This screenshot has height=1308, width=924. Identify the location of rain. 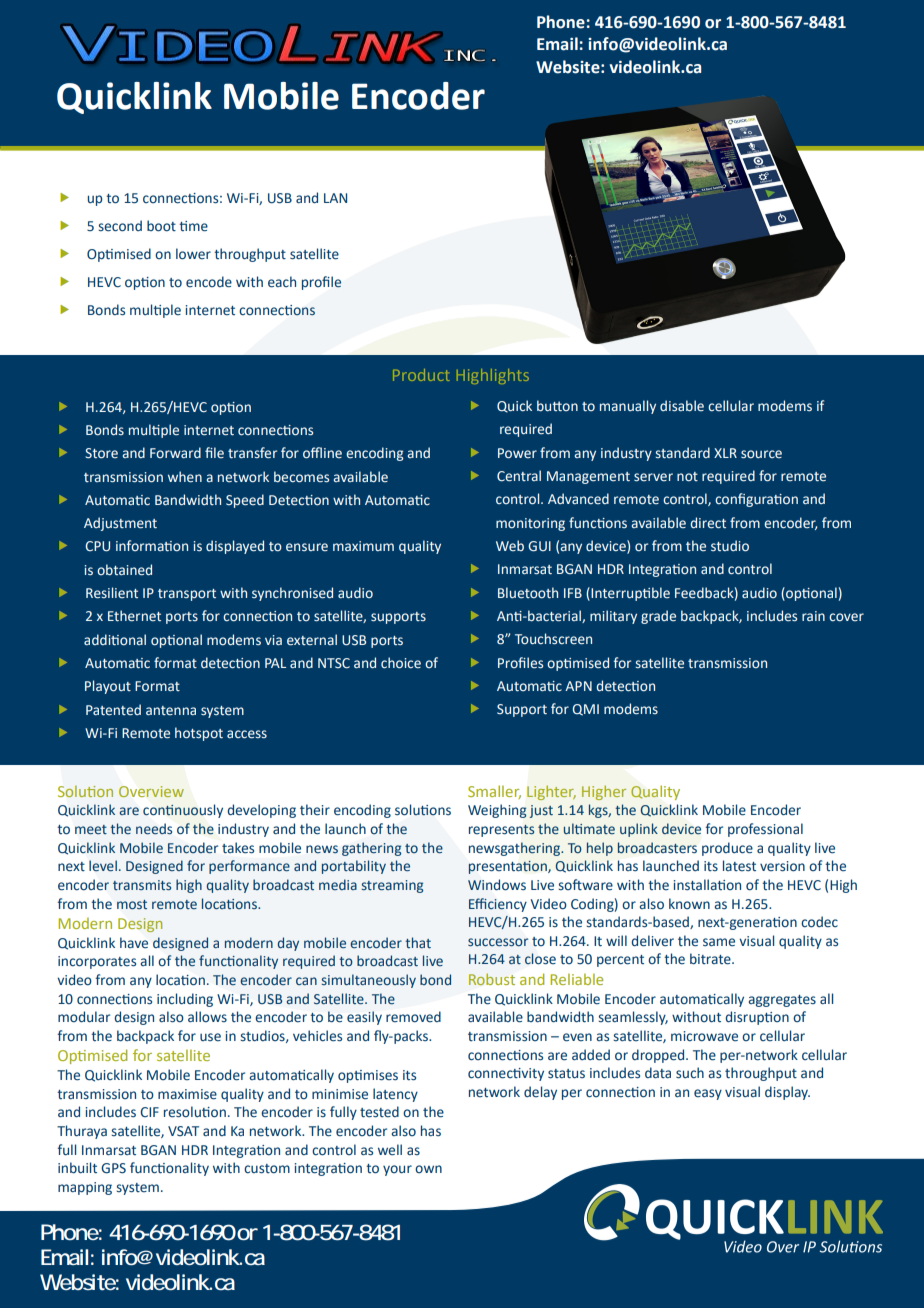
(813, 616).
